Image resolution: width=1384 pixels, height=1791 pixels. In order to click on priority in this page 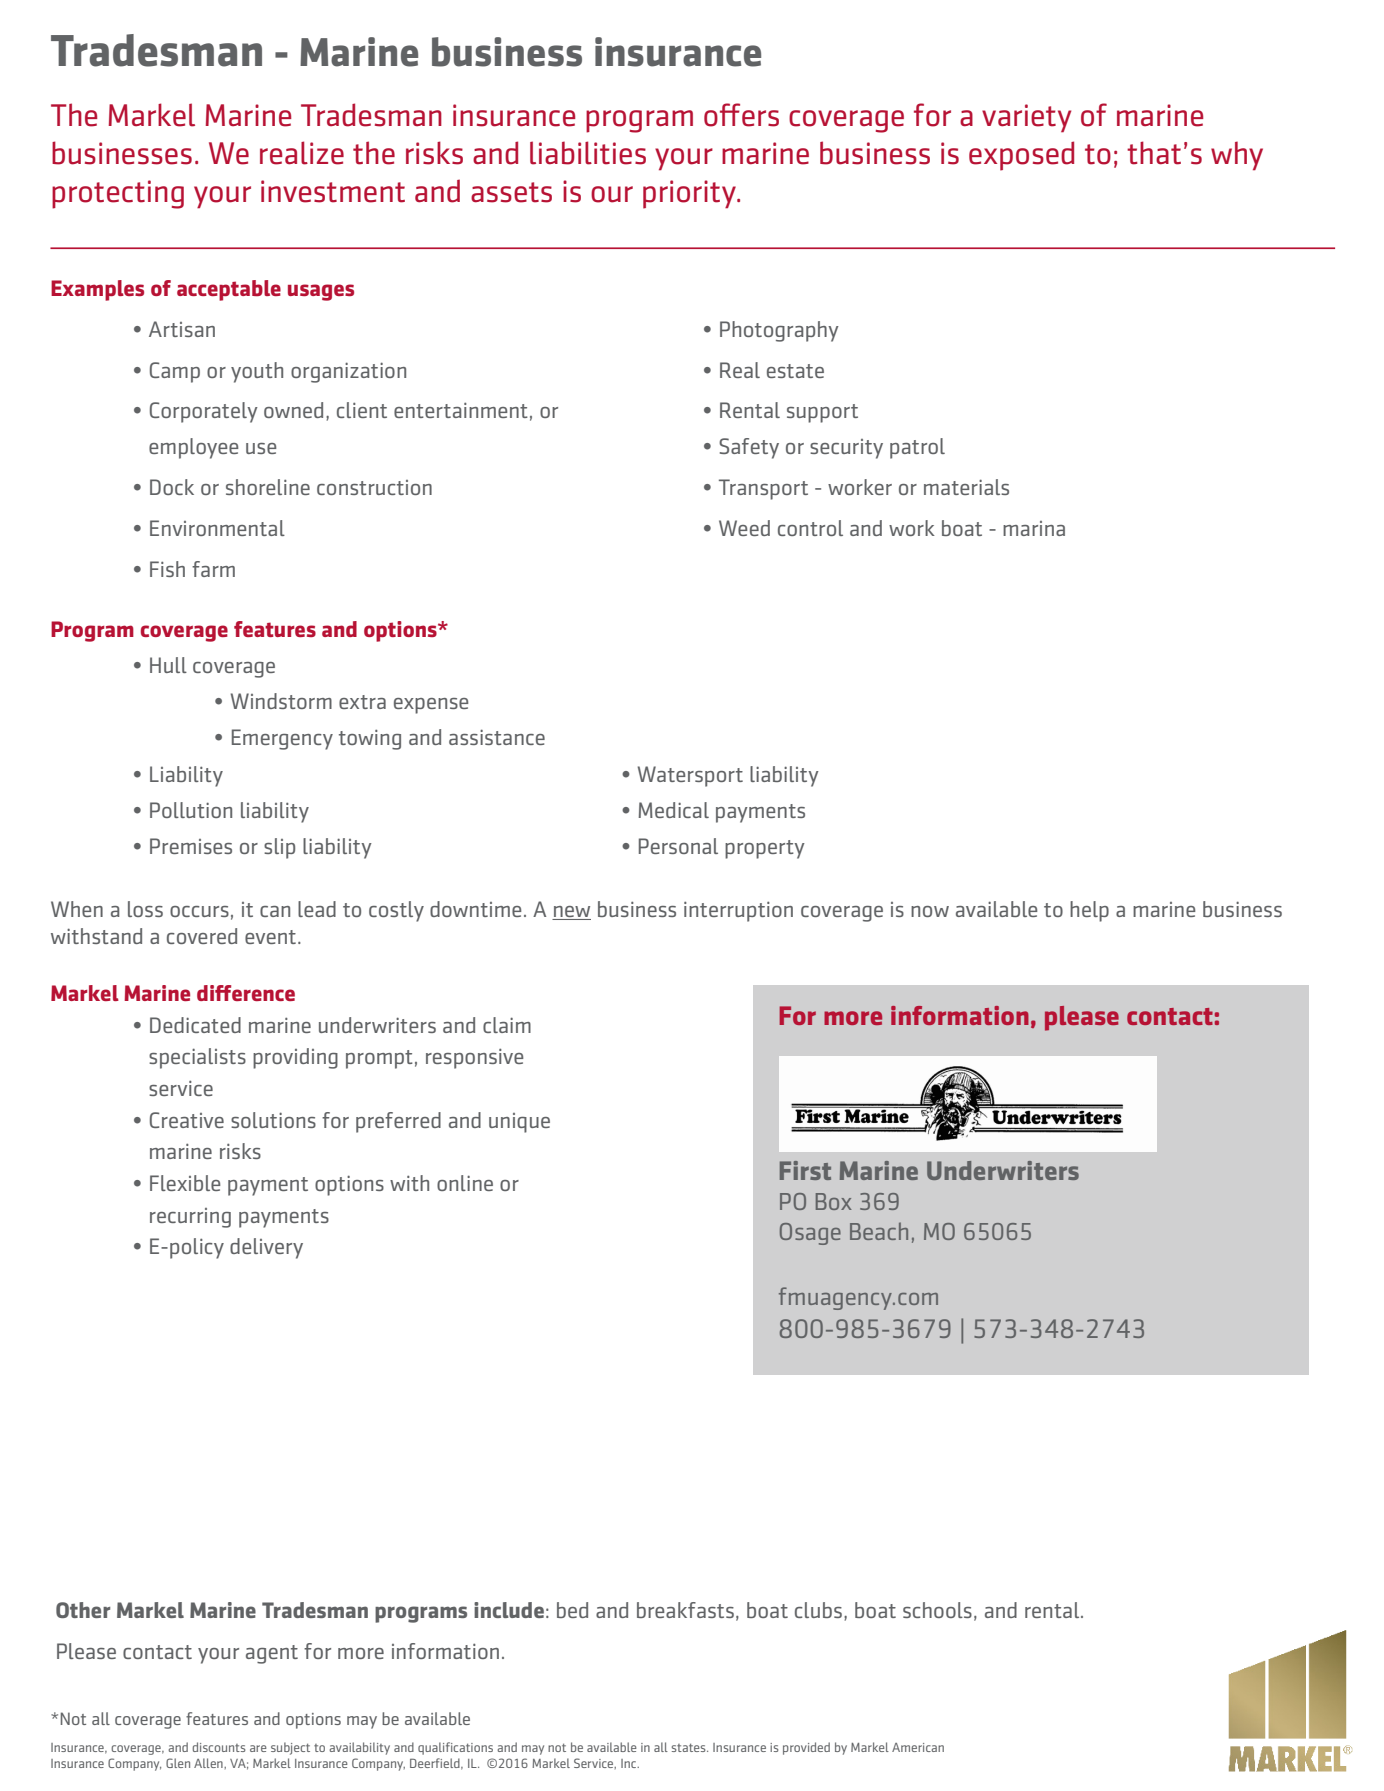, I will do `click(690, 194)`.
